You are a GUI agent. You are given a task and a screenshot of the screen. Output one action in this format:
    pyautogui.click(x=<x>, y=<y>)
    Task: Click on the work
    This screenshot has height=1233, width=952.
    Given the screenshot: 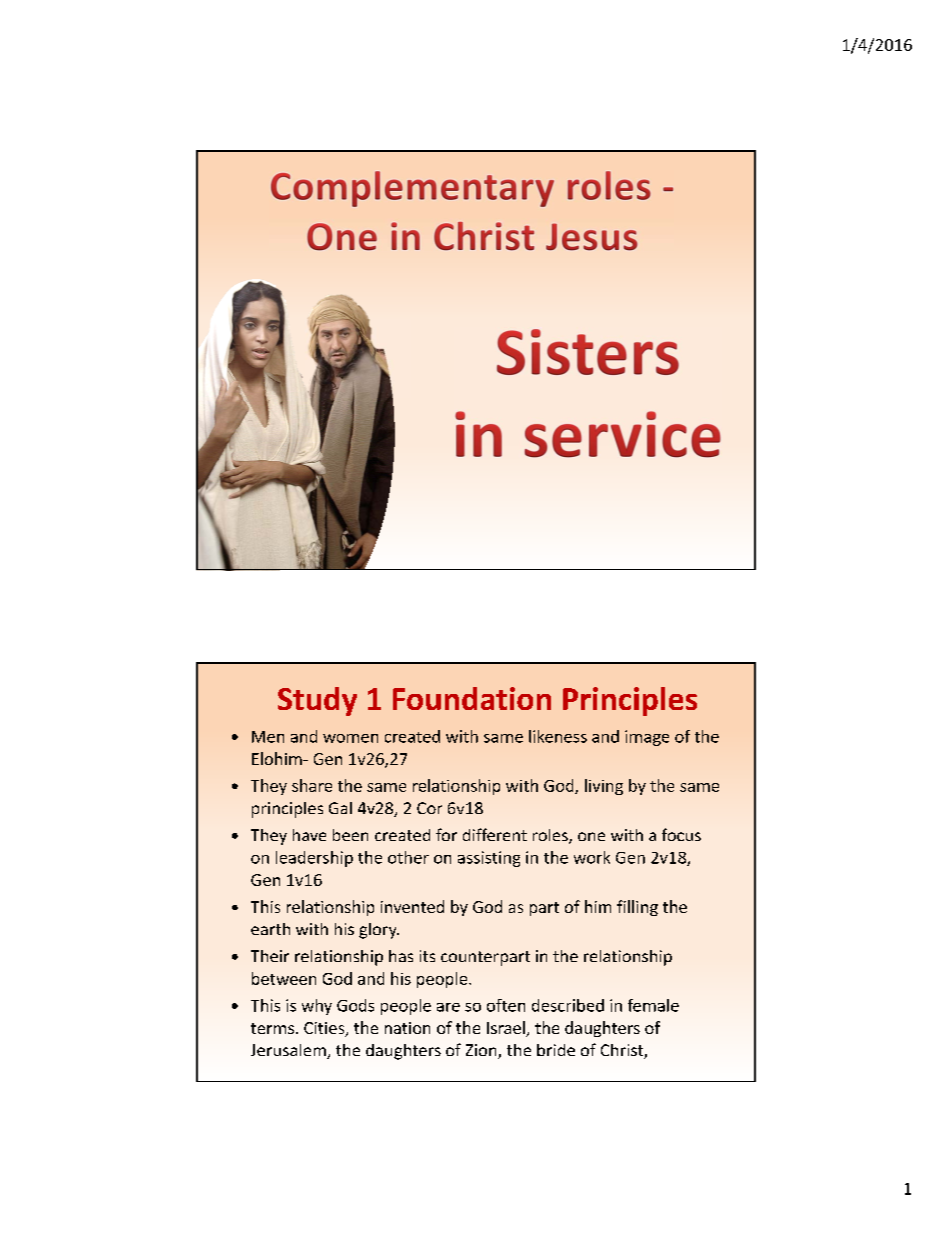 What is the action you would take?
    pyautogui.click(x=592, y=857)
